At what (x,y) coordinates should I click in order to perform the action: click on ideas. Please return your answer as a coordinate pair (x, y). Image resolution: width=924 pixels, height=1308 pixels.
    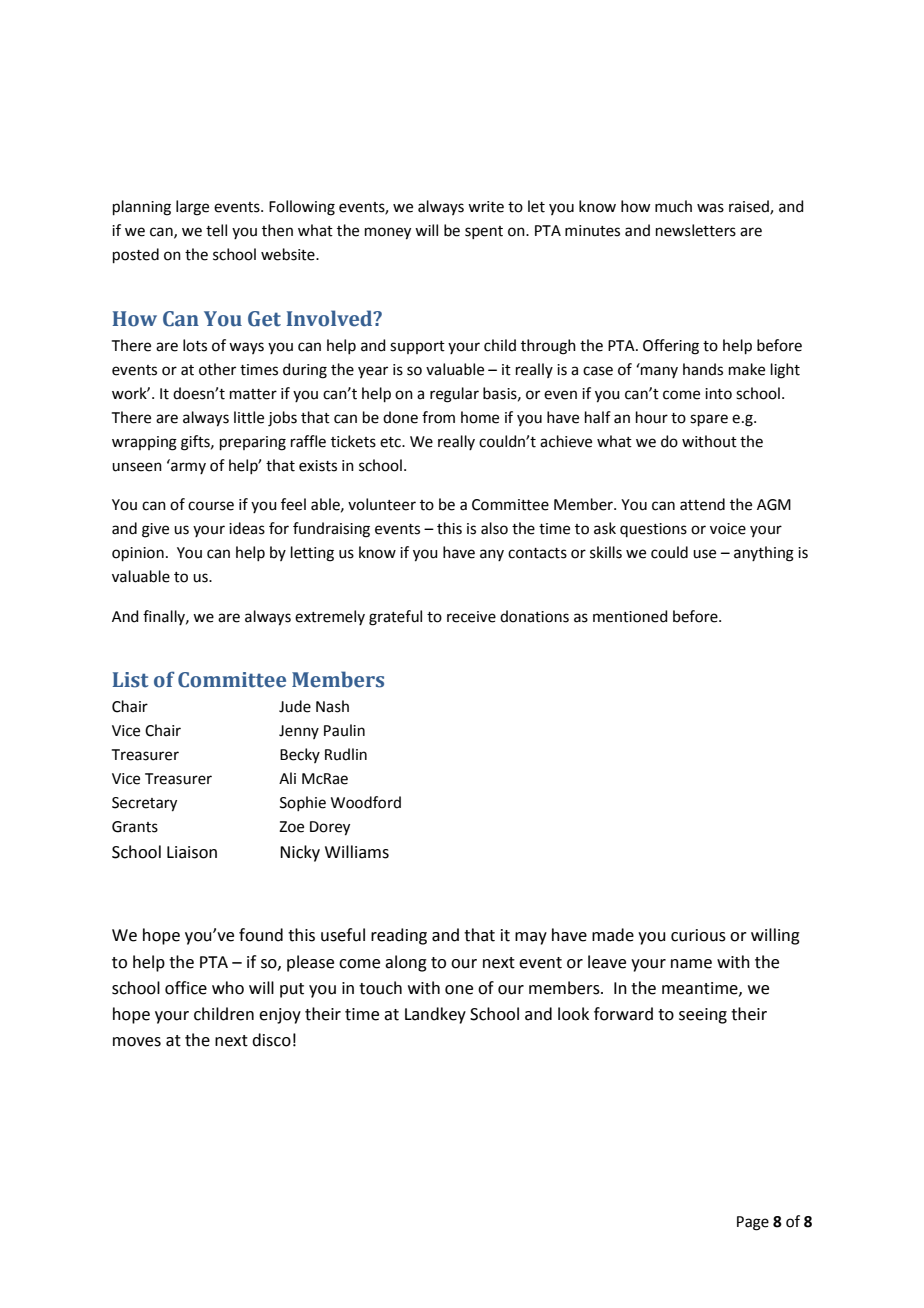
    Looking at the image, I should click on (247, 528).
